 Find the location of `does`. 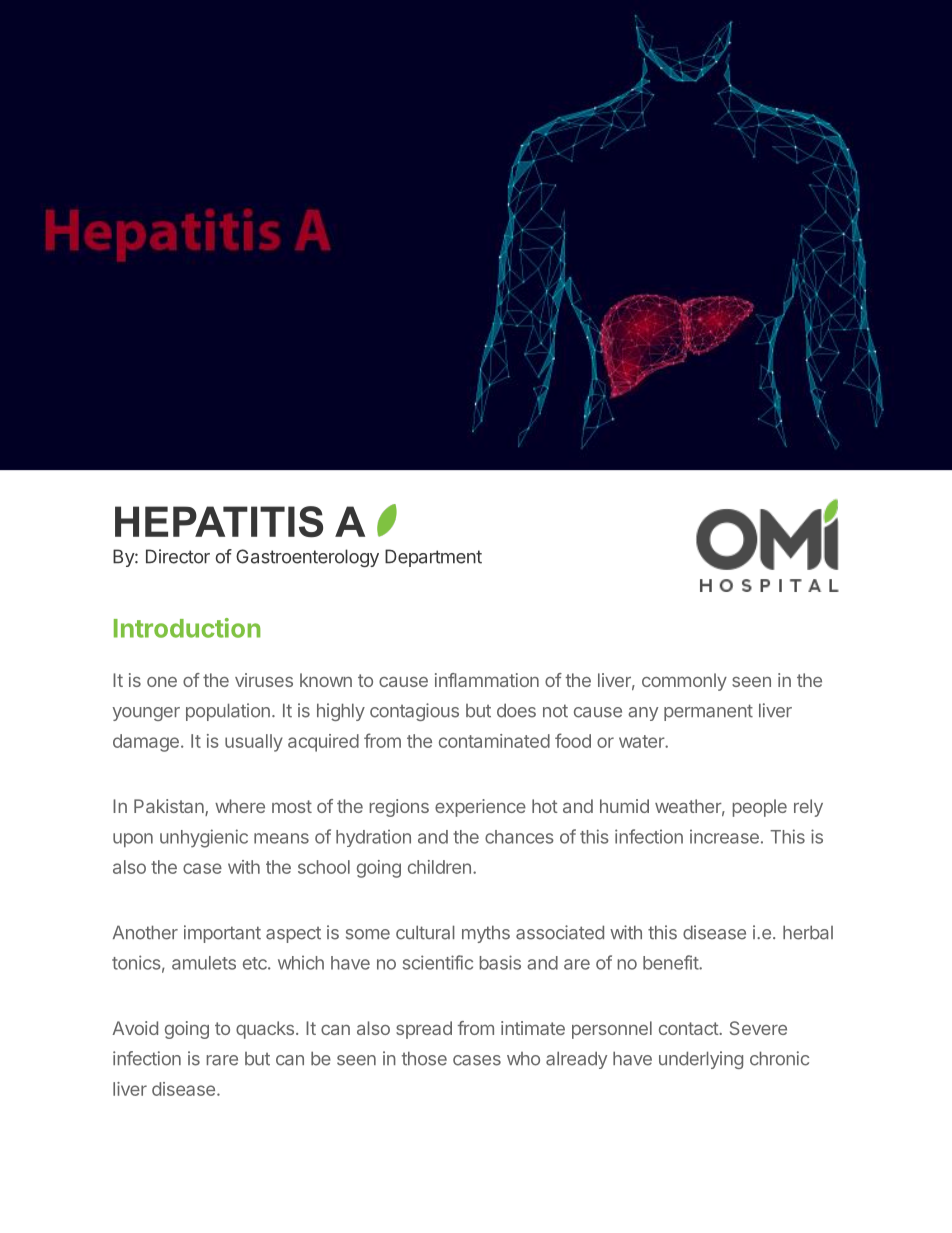

does is located at coordinates (516, 710).
